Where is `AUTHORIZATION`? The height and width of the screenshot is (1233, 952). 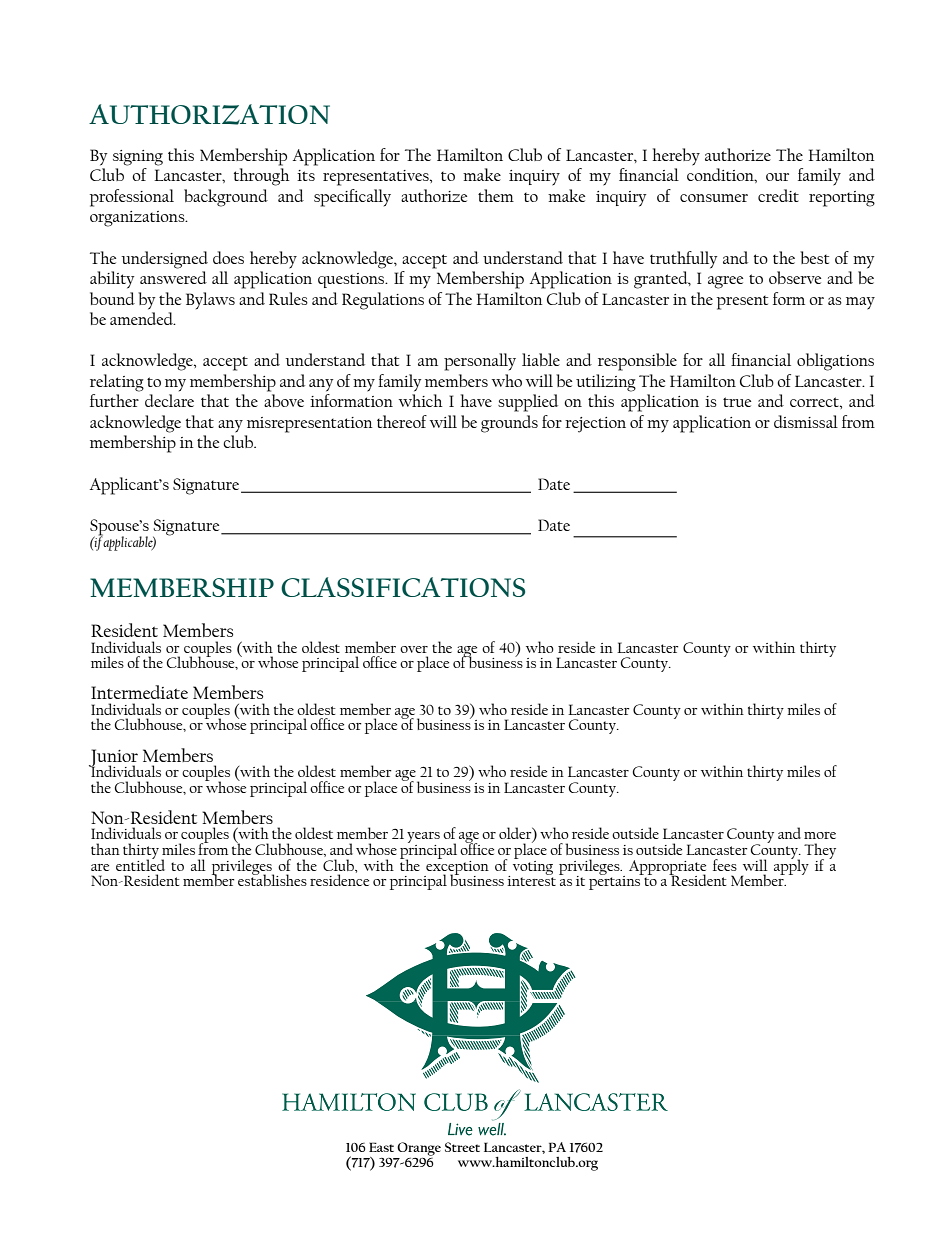 AUTHORIZATION is located at coordinates (209, 114).
